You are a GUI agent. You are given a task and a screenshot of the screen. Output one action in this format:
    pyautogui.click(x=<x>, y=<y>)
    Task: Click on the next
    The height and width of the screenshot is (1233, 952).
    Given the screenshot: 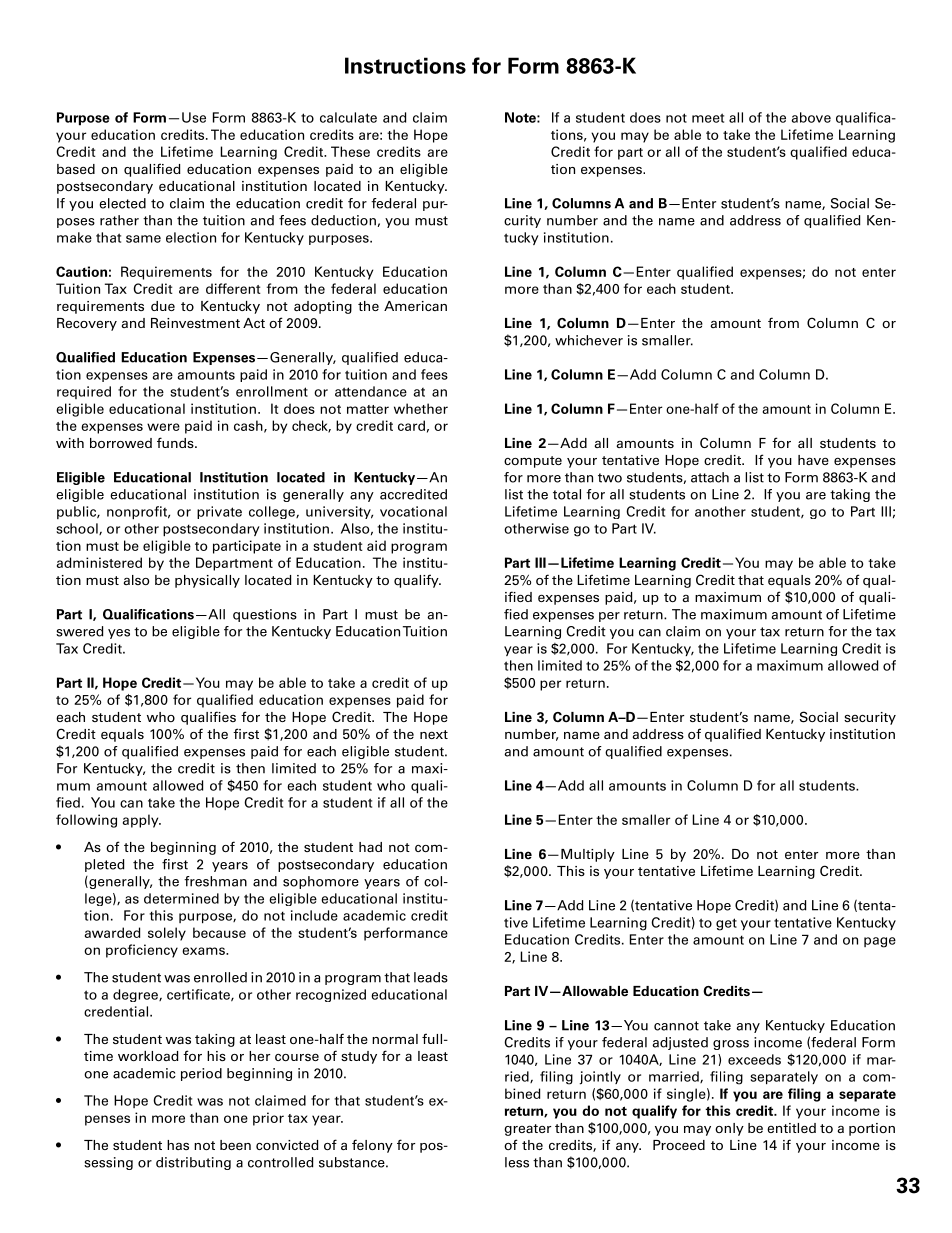 What is the action you would take?
    pyautogui.click(x=434, y=734)
